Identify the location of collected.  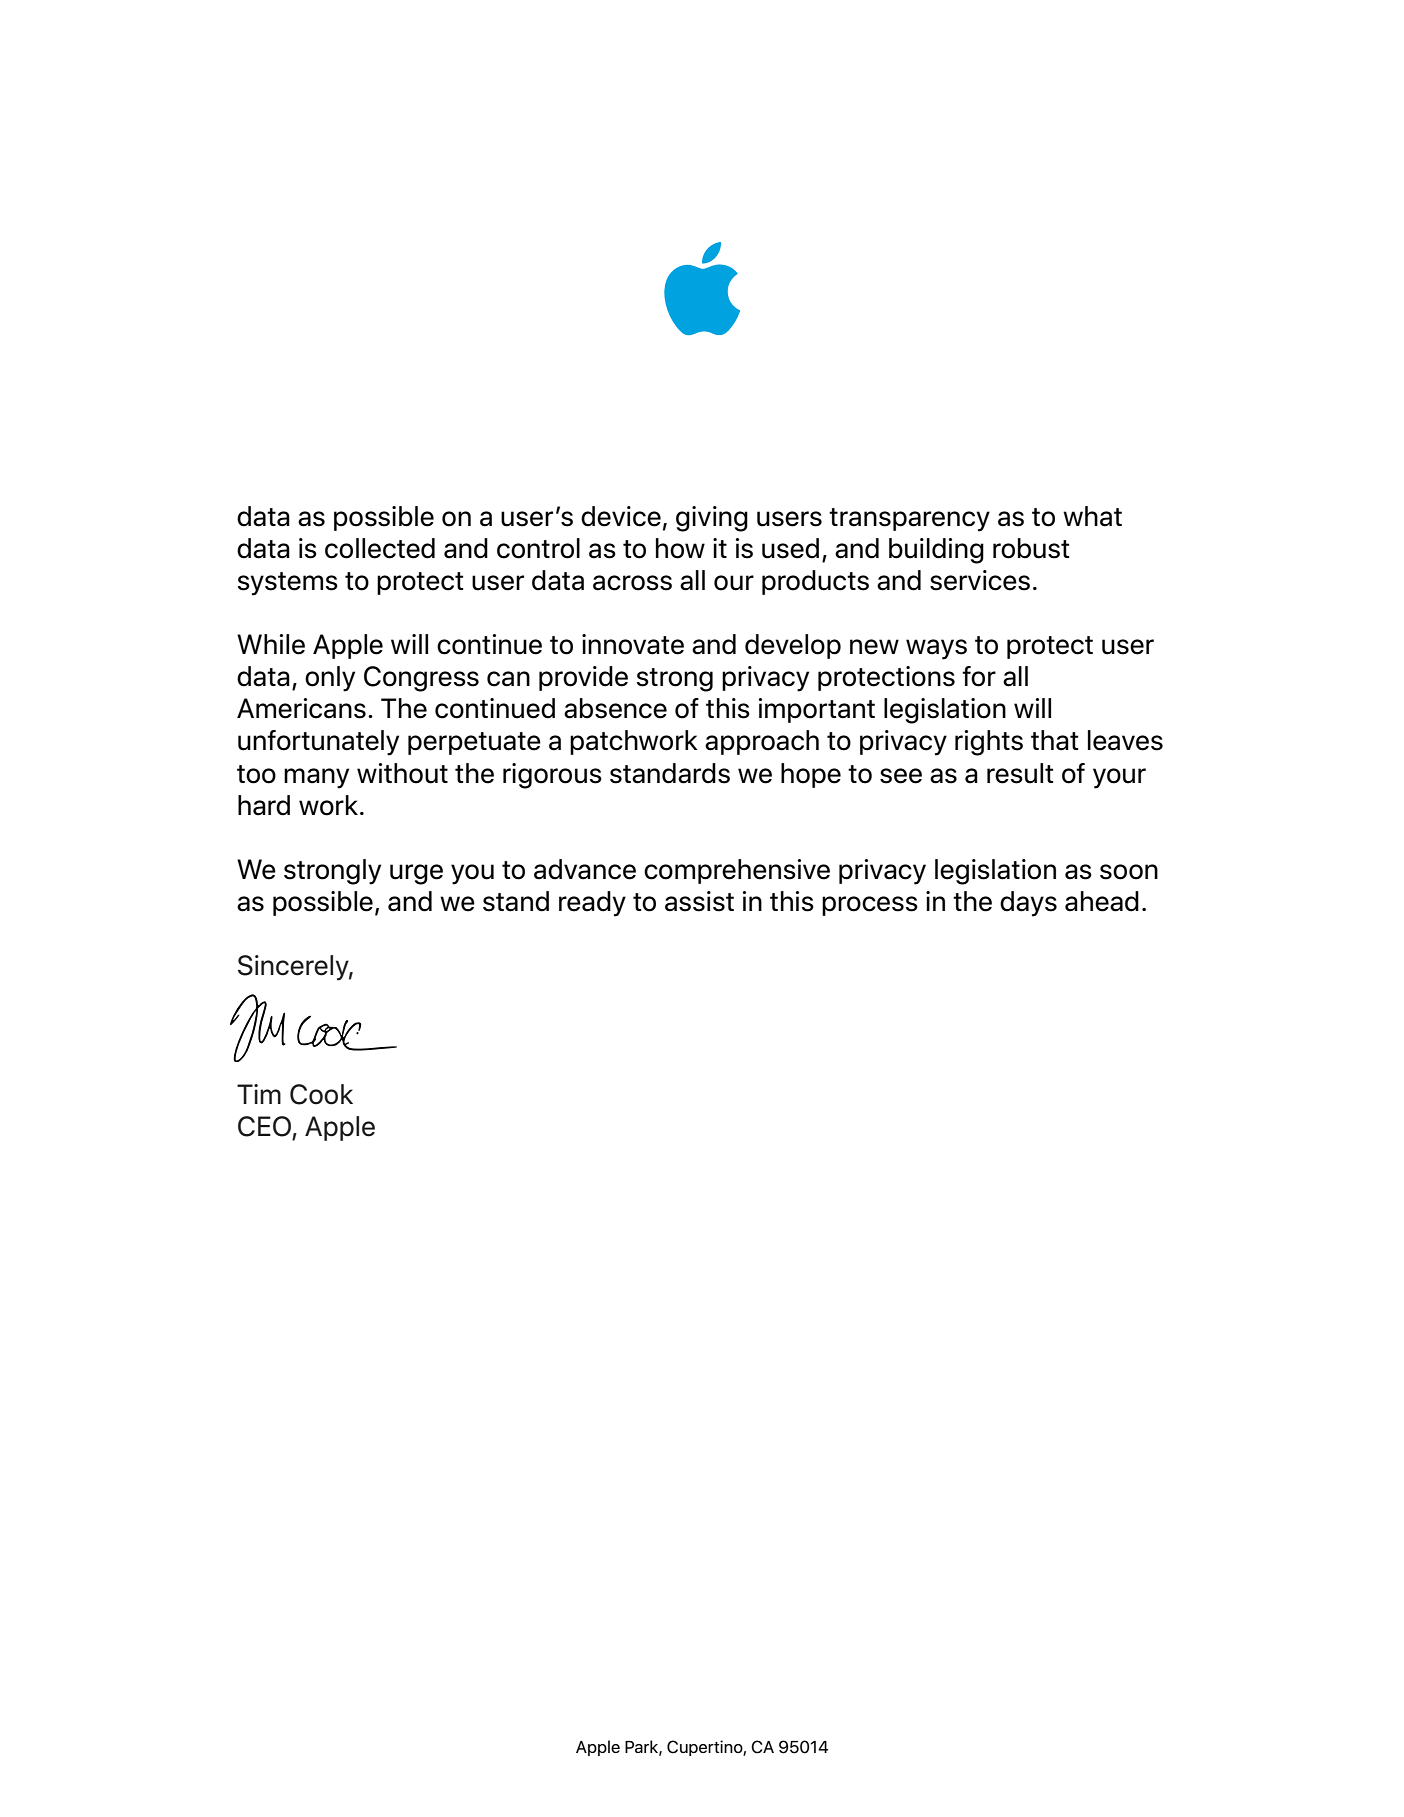
(380, 548).
